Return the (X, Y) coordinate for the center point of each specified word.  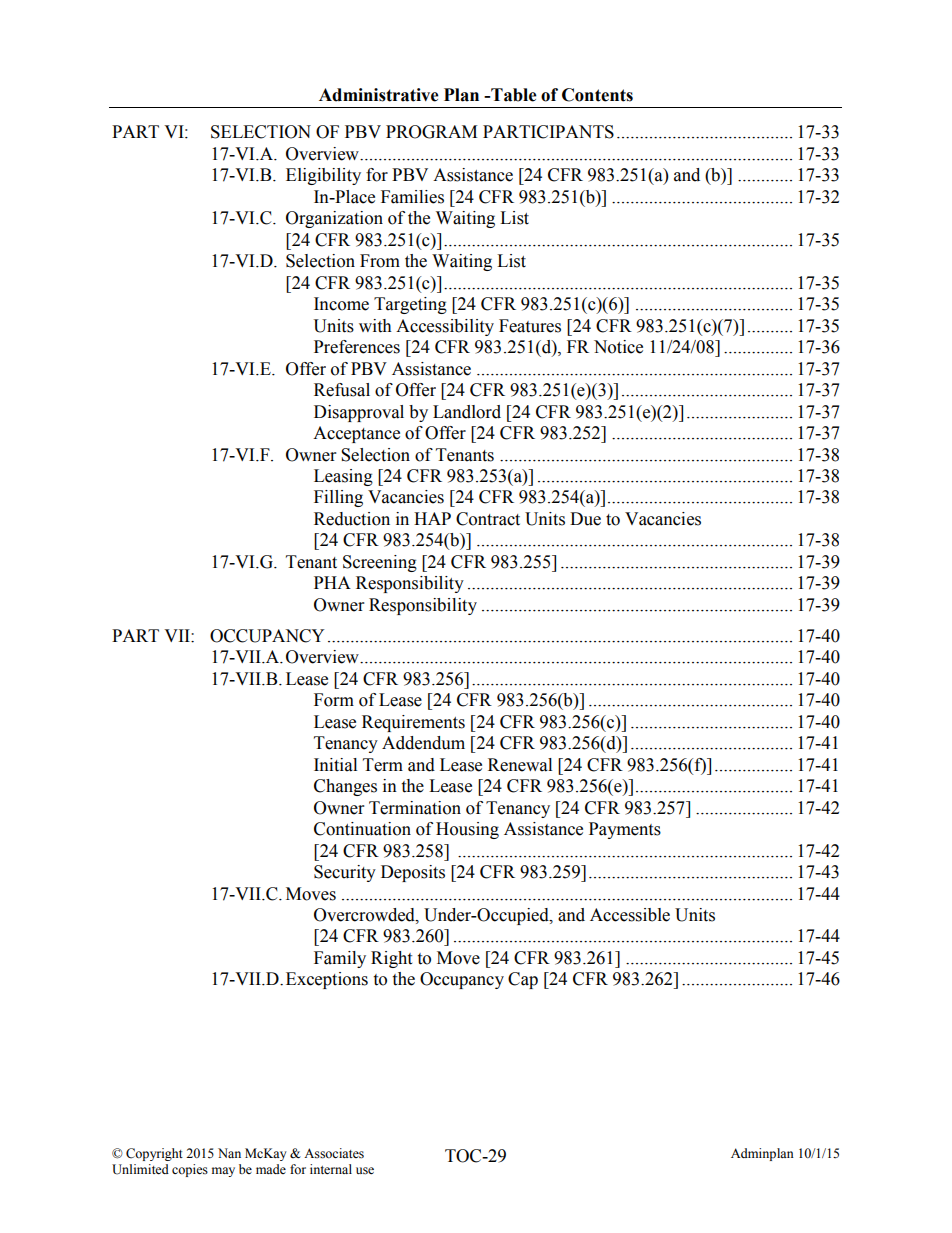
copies (190, 1170)
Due (585, 519)
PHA (332, 582)
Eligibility (323, 176)
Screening (380, 563)
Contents (597, 95)
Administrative (379, 95)
